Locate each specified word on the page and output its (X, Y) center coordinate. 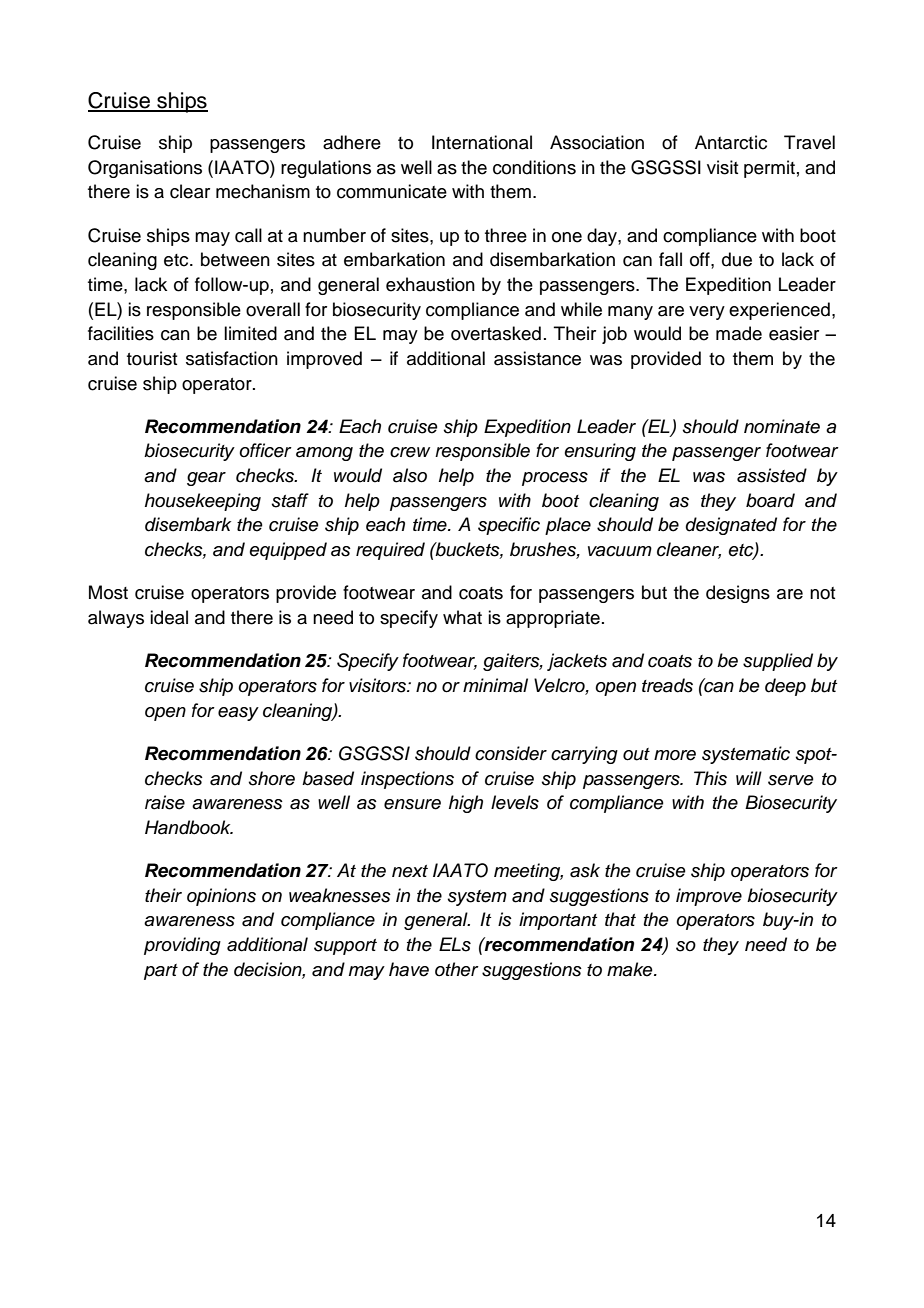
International (482, 142)
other (457, 969)
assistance (537, 358)
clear (190, 191)
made (739, 333)
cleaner (689, 550)
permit (769, 169)
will (749, 778)
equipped (288, 551)
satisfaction (232, 358)
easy (238, 714)
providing (182, 946)
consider (511, 753)
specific (509, 526)
